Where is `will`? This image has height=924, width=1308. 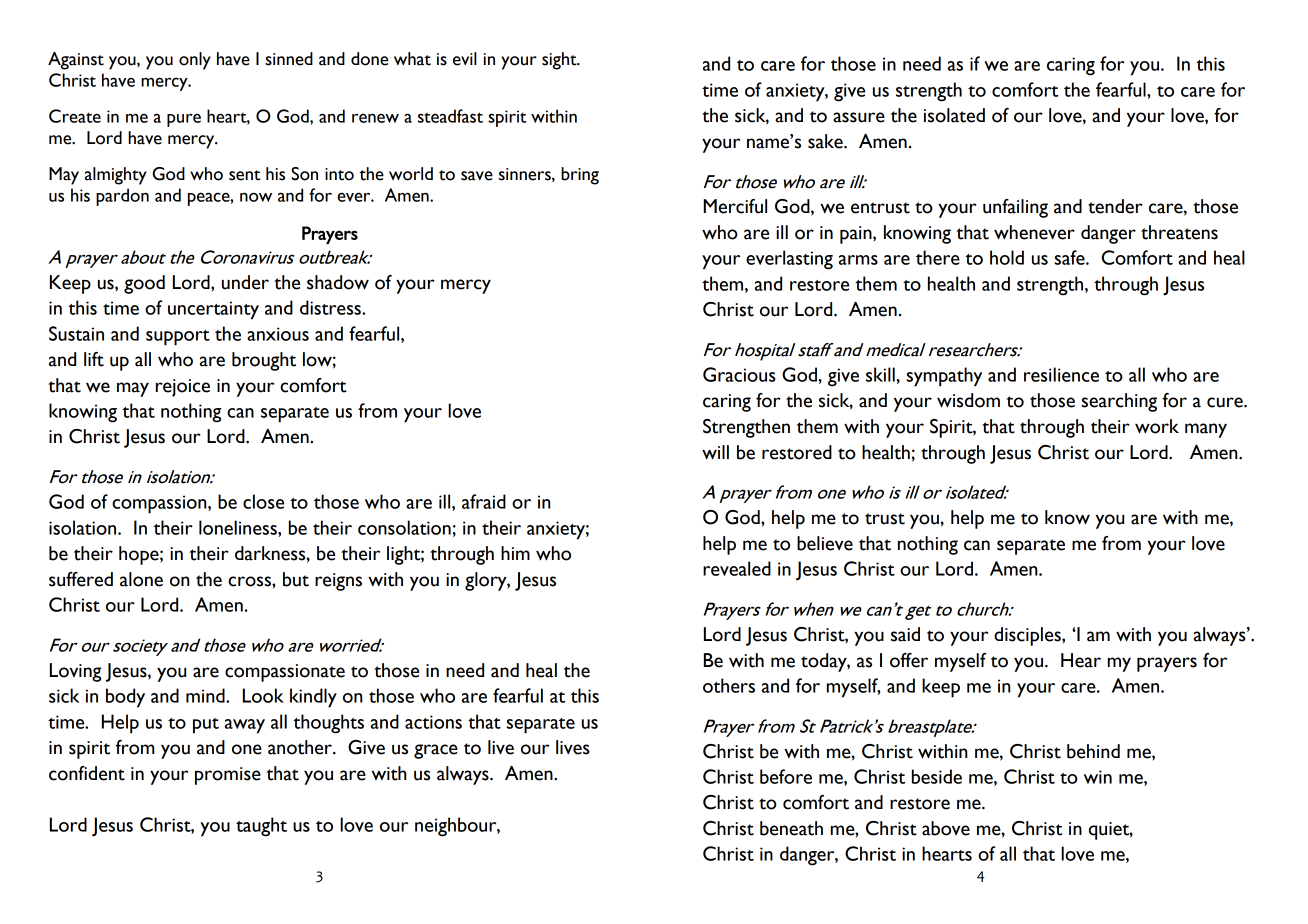
will is located at coordinates (715, 452).
